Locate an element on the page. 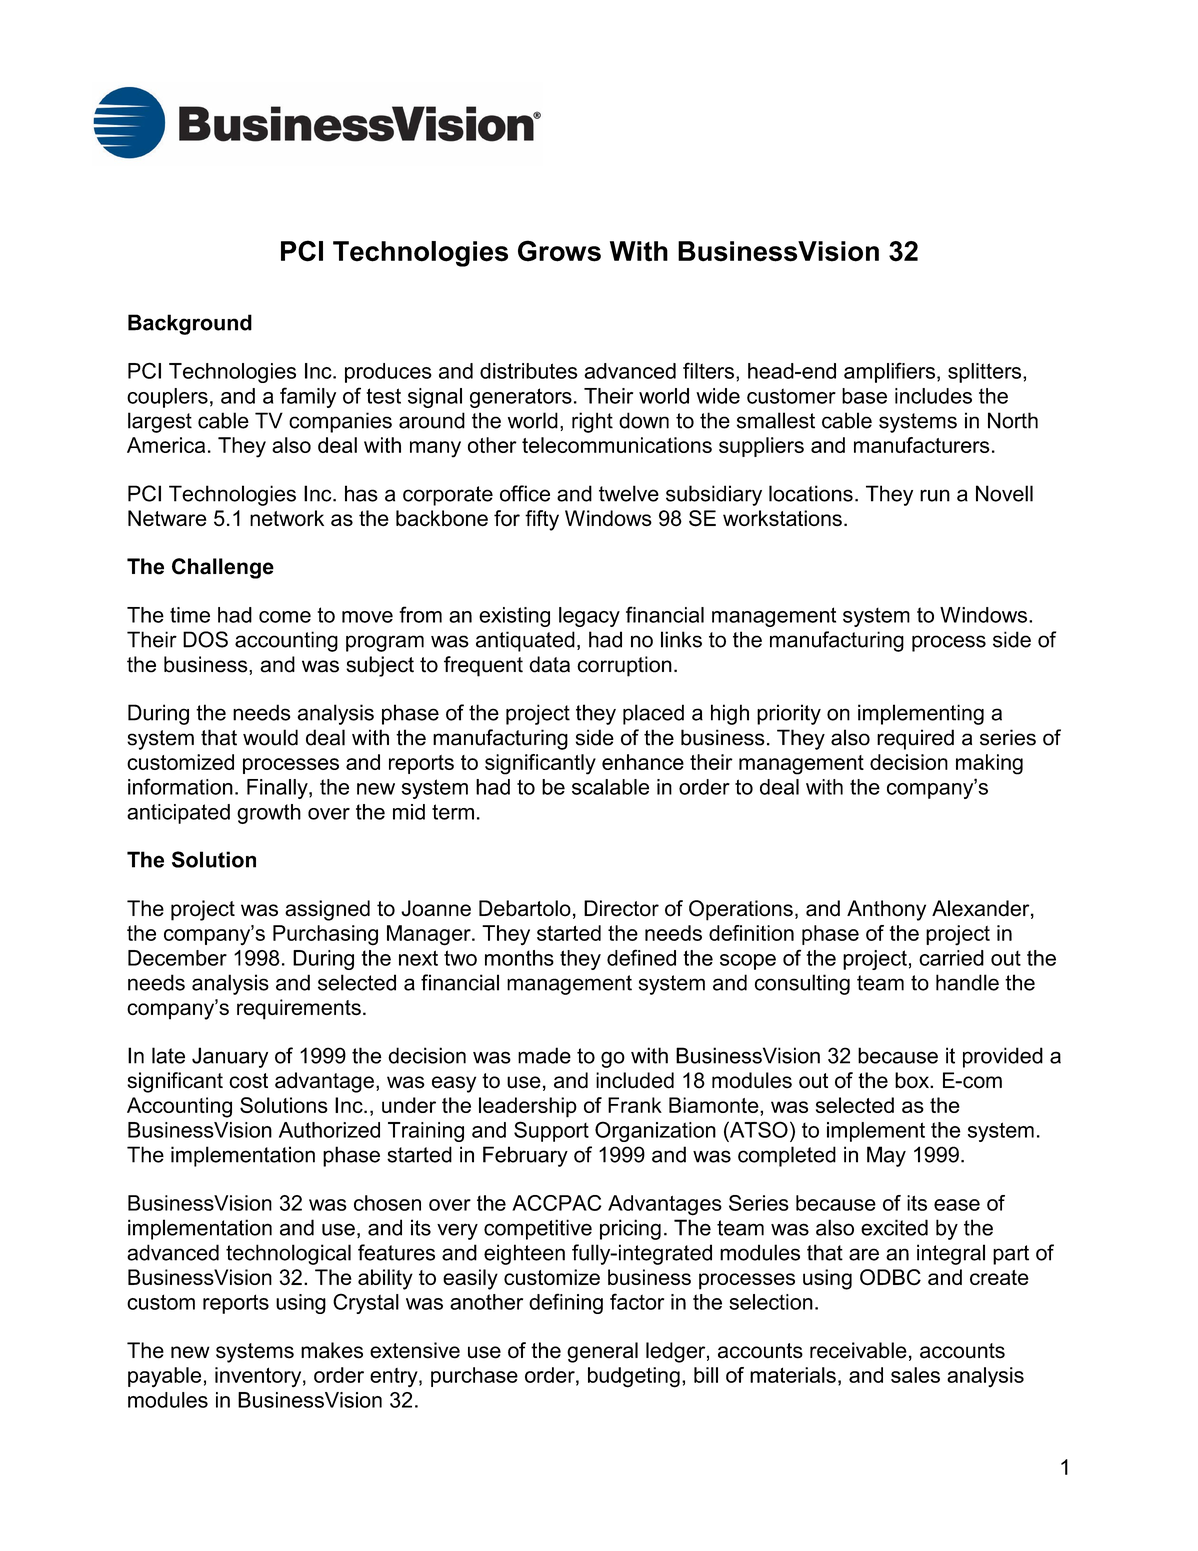 The width and height of the document is (1198, 1551). makes is located at coordinates (332, 1350).
